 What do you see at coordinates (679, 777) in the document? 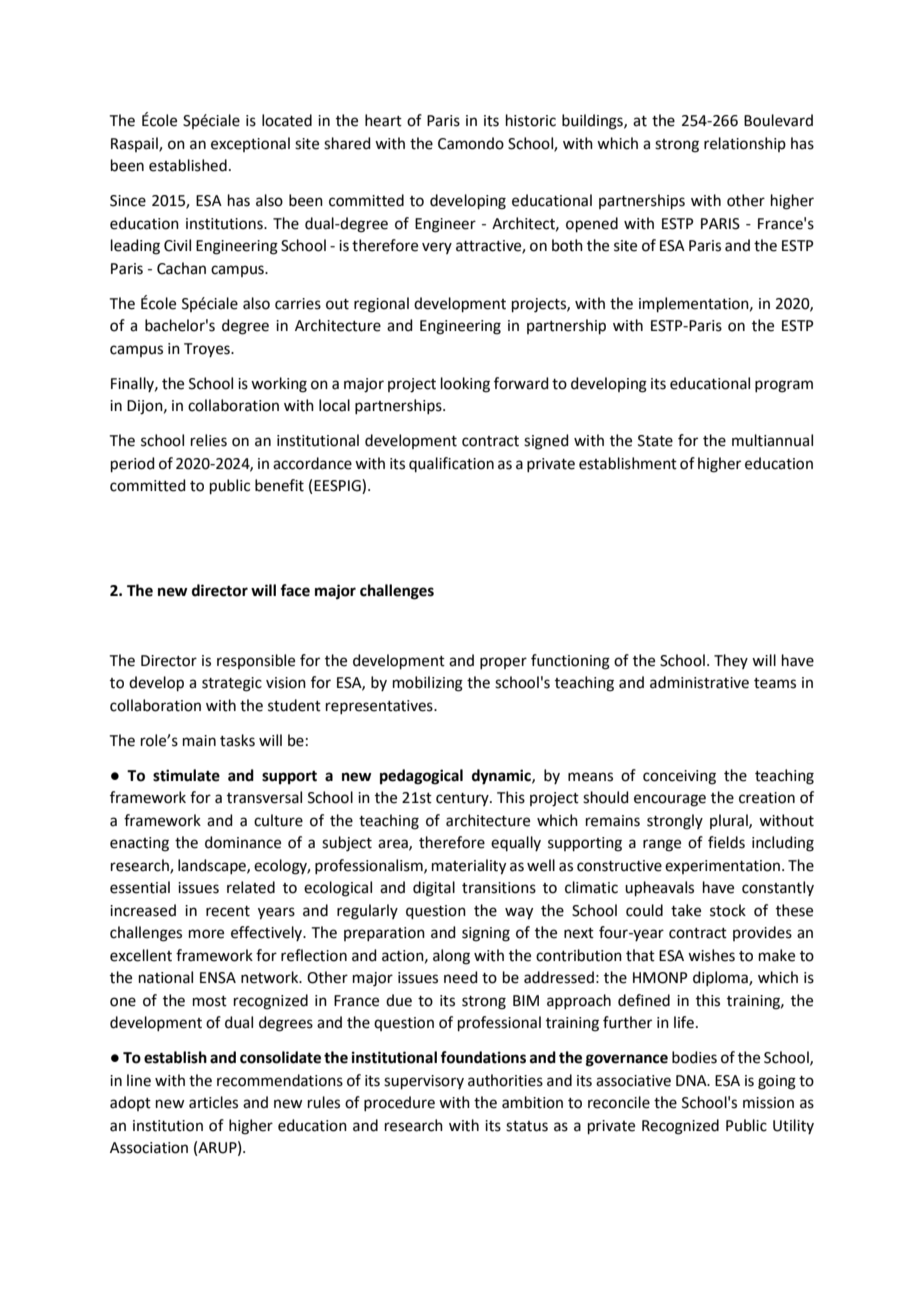
I see `conceiving` at bounding box center [679, 777].
